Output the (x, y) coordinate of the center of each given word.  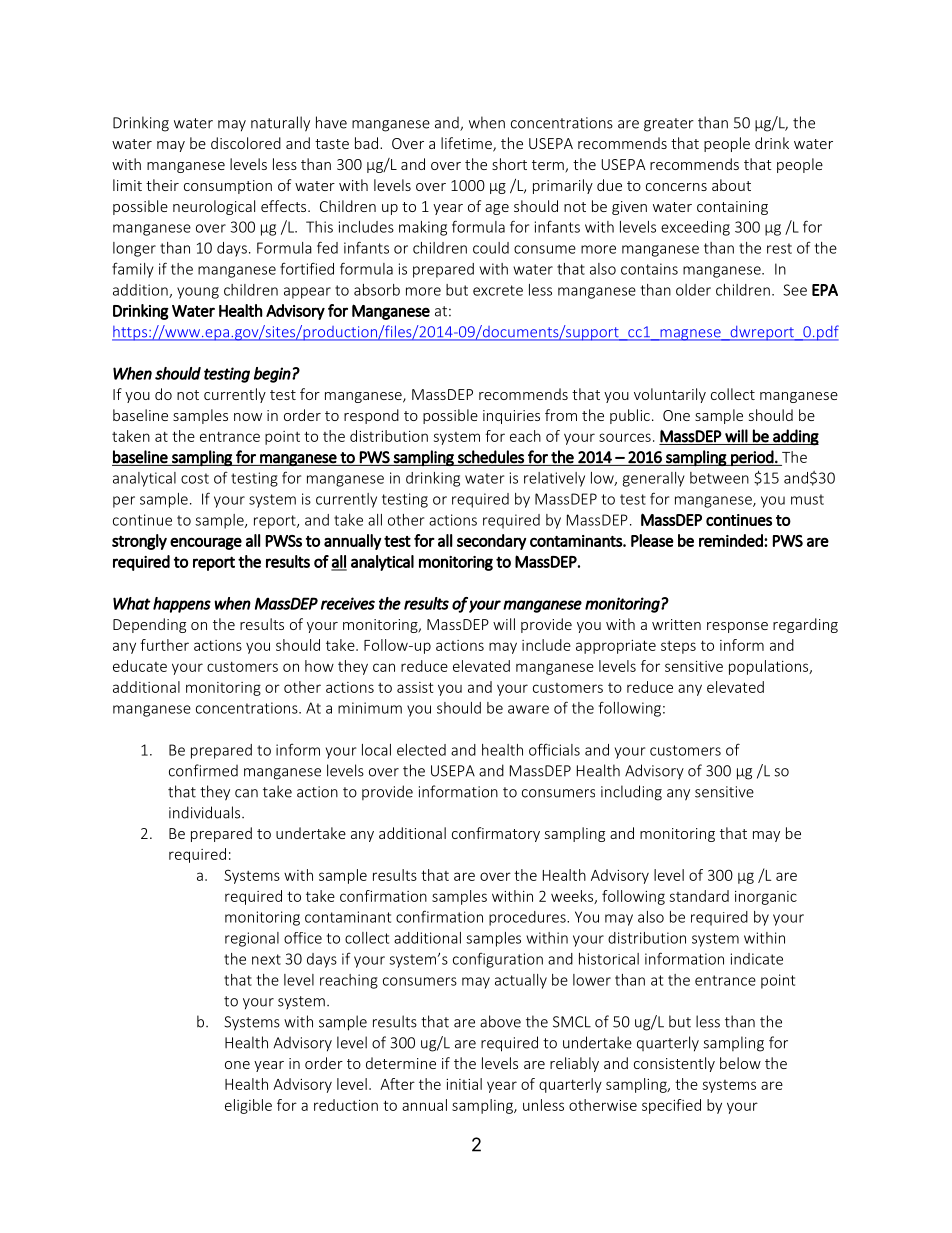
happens (182, 605)
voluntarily (670, 395)
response (737, 627)
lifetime (467, 144)
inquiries (511, 417)
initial (464, 1084)
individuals (206, 812)
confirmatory (496, 834)
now (248, 417)
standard (699, 896)
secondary (492, 542)
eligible (248, 1106)
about (731, 185)
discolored (246, 143)
